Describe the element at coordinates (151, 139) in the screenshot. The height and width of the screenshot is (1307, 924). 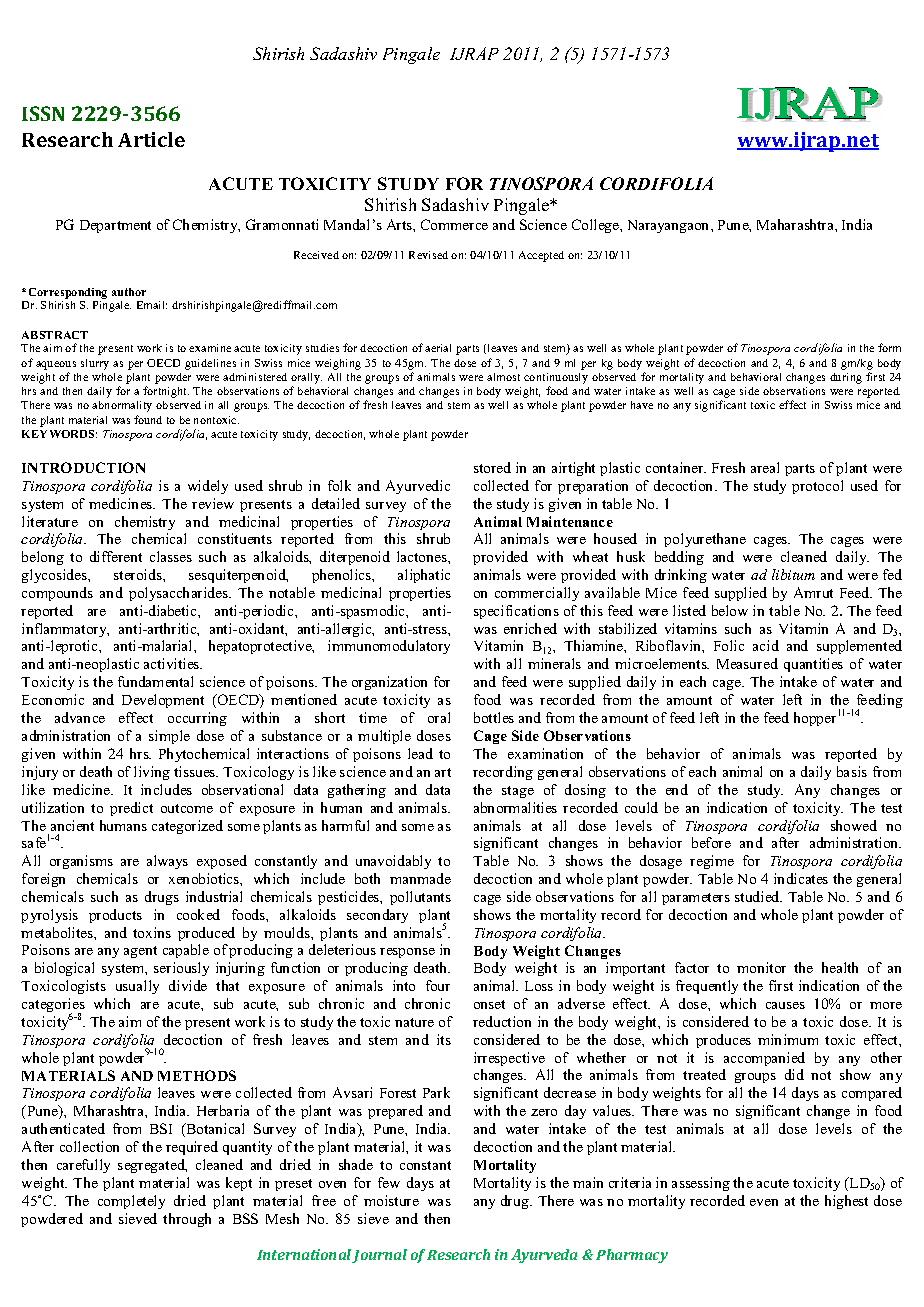
I see `Article` at that location.
